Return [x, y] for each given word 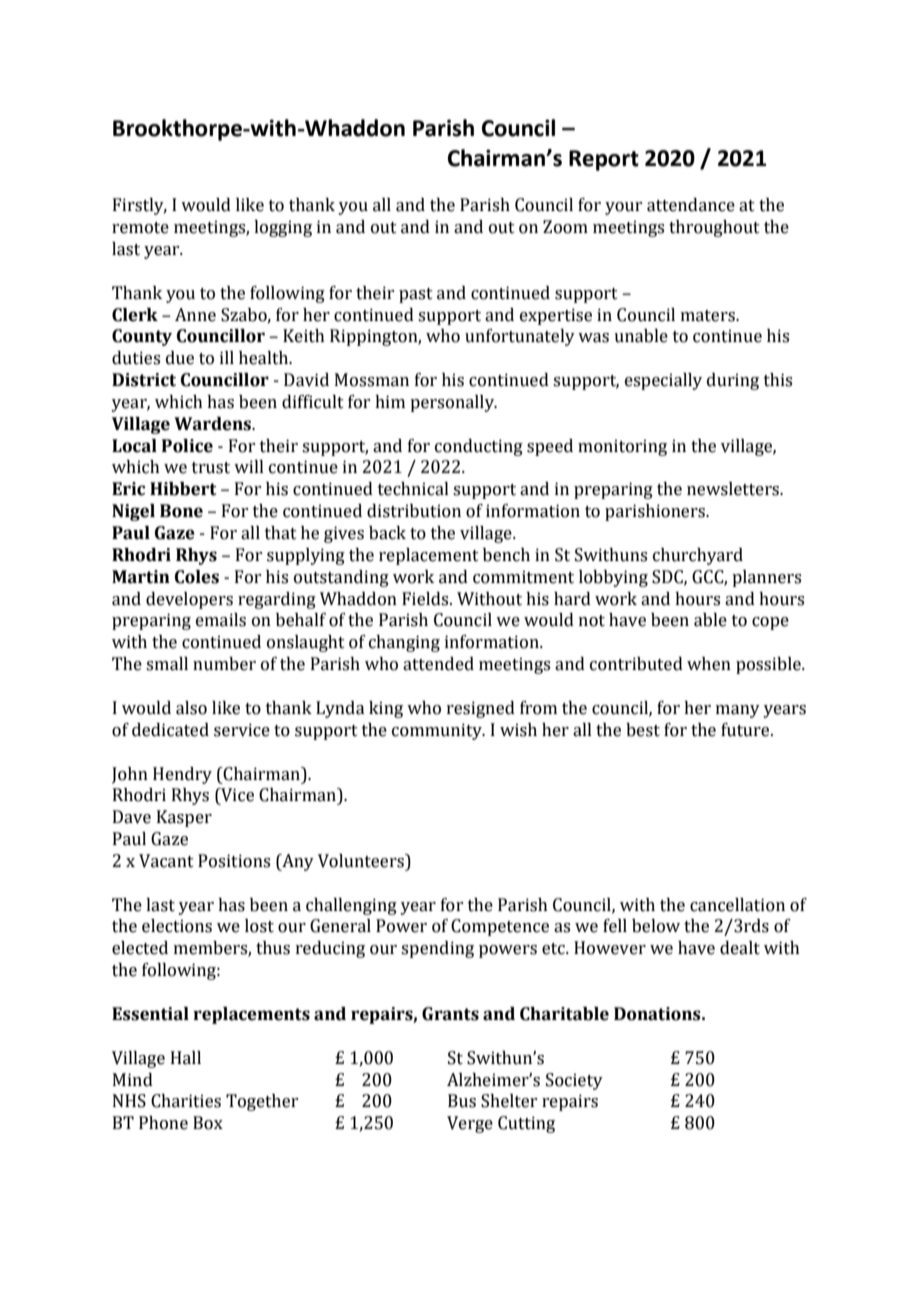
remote [140, 228]
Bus [462, 1101]
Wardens [214, 424]
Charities [186, 1101]
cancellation [737, 905]
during [733, 381]
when [709, 664]
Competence [500, 927]
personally [453, 403]
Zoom [565, 227]
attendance [691, 205]
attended [438, 664]
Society [574, 1081]
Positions [234, 861]
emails [221, 620]
